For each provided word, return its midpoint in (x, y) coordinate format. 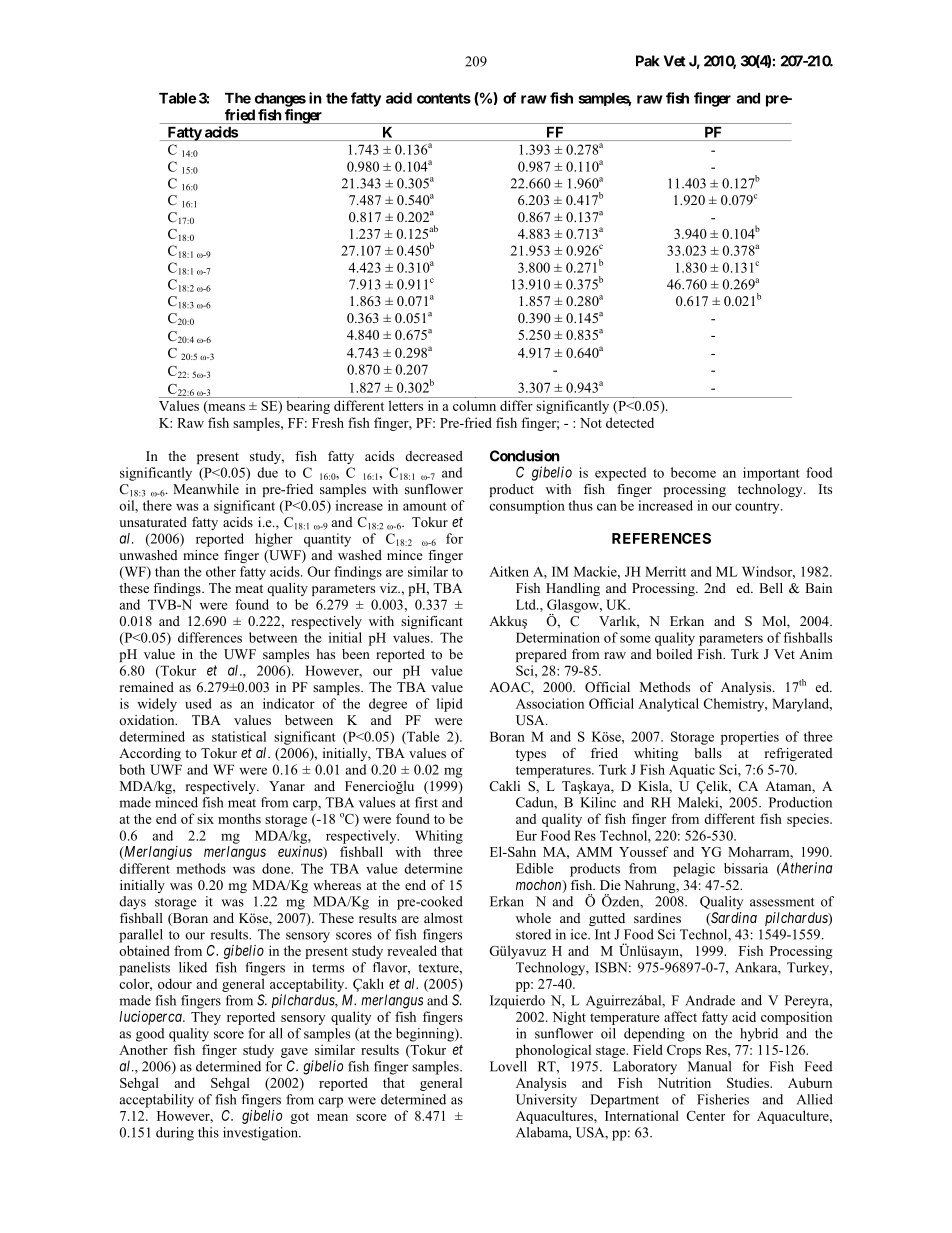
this (208, 1132)
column (474, 405)
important (771, 474)
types (531, 755)
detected (630, 422)
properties (750, 738)
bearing (308, 407)
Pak (648, 61)
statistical (239, 736)
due (267, 472)
